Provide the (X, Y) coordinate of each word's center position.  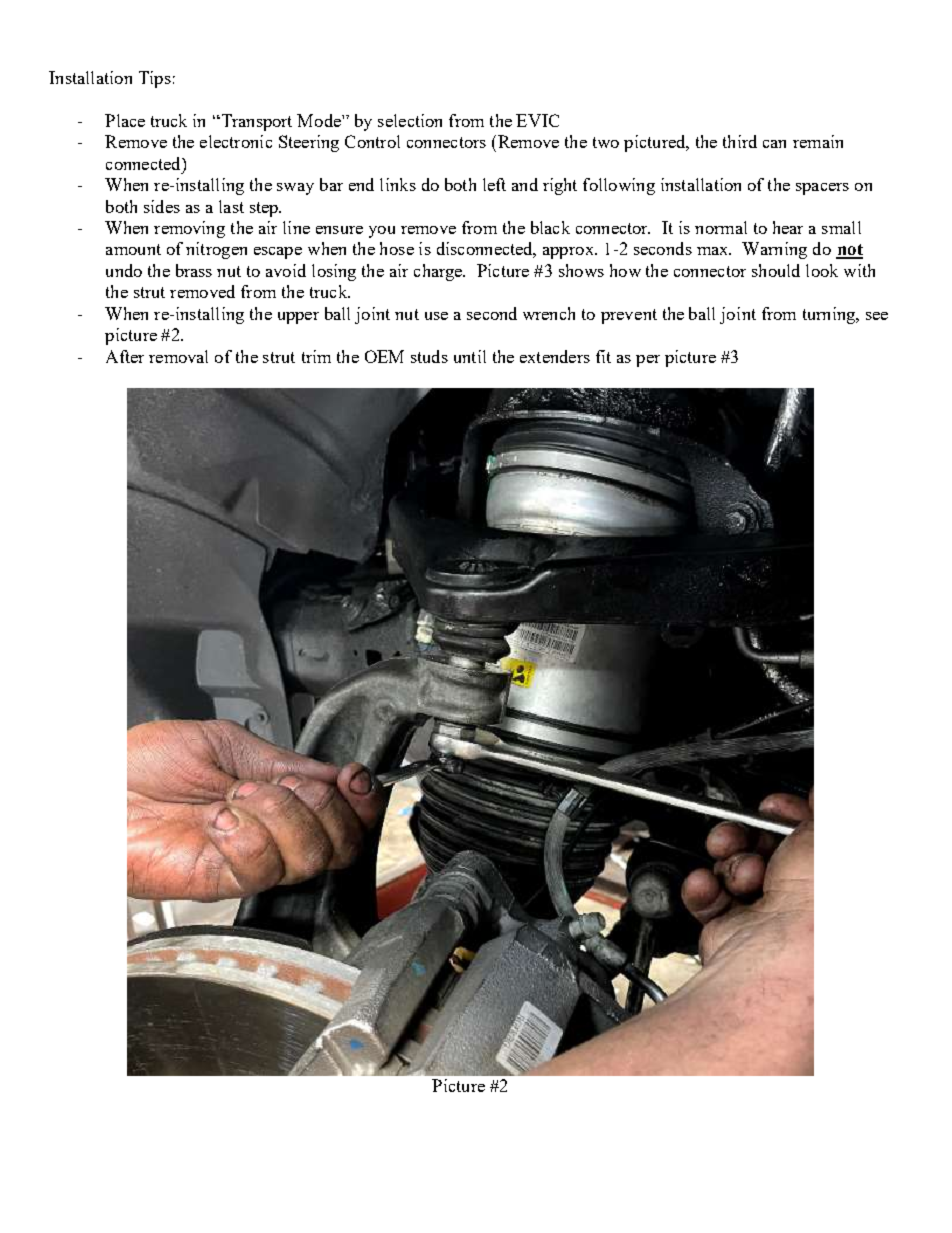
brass (194, 270)
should (776, 270)
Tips (155, 79)
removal (178, 356)
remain (818, 141)
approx (569, 253)
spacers (822, 189)
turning (830, 315)
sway (295, 189)
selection (410, 120)
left (494, 184)
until (470, 356)
